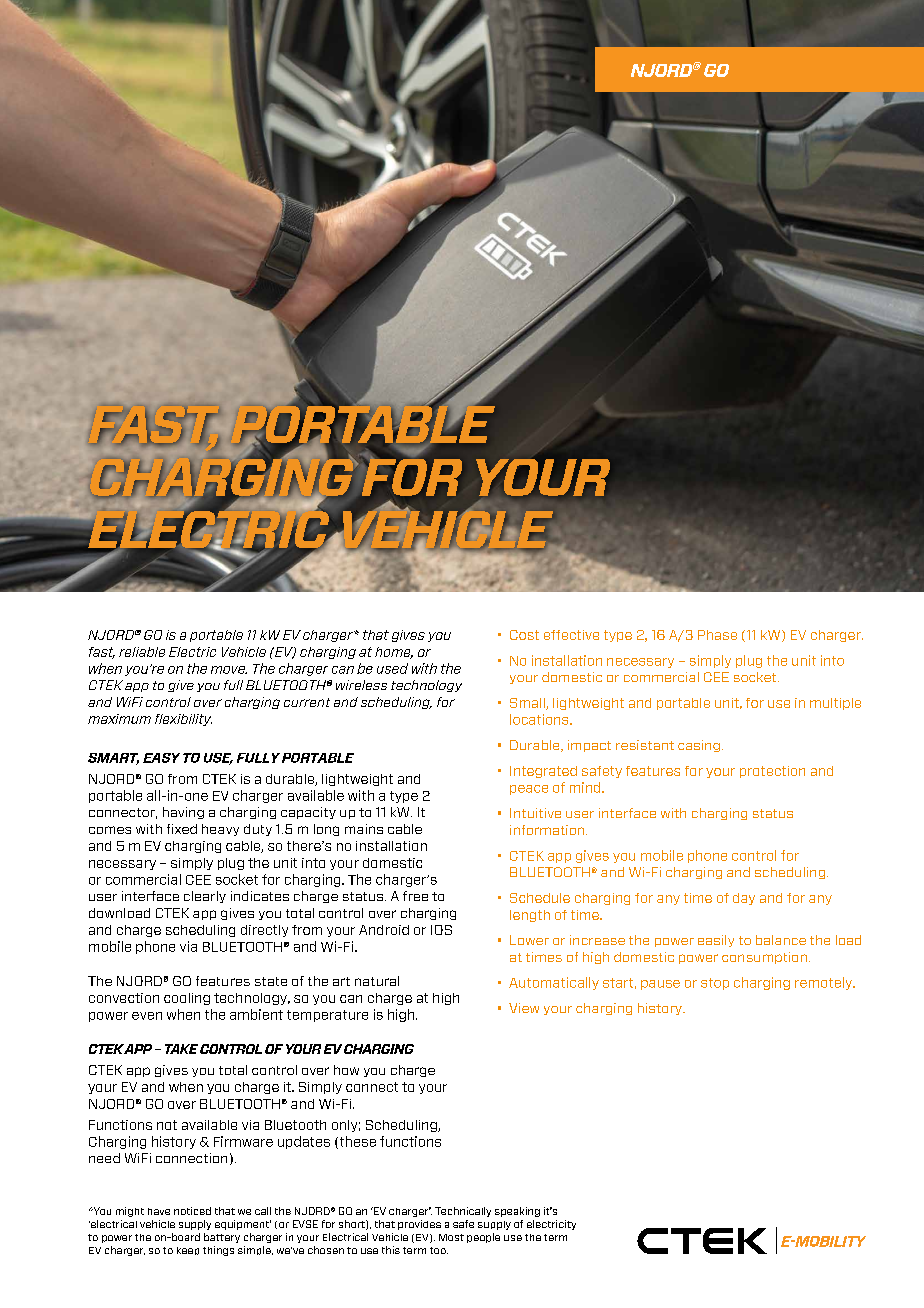  Describe the element at coordinates (524, 635) in the screenshot. I see `Cost` at that location.
